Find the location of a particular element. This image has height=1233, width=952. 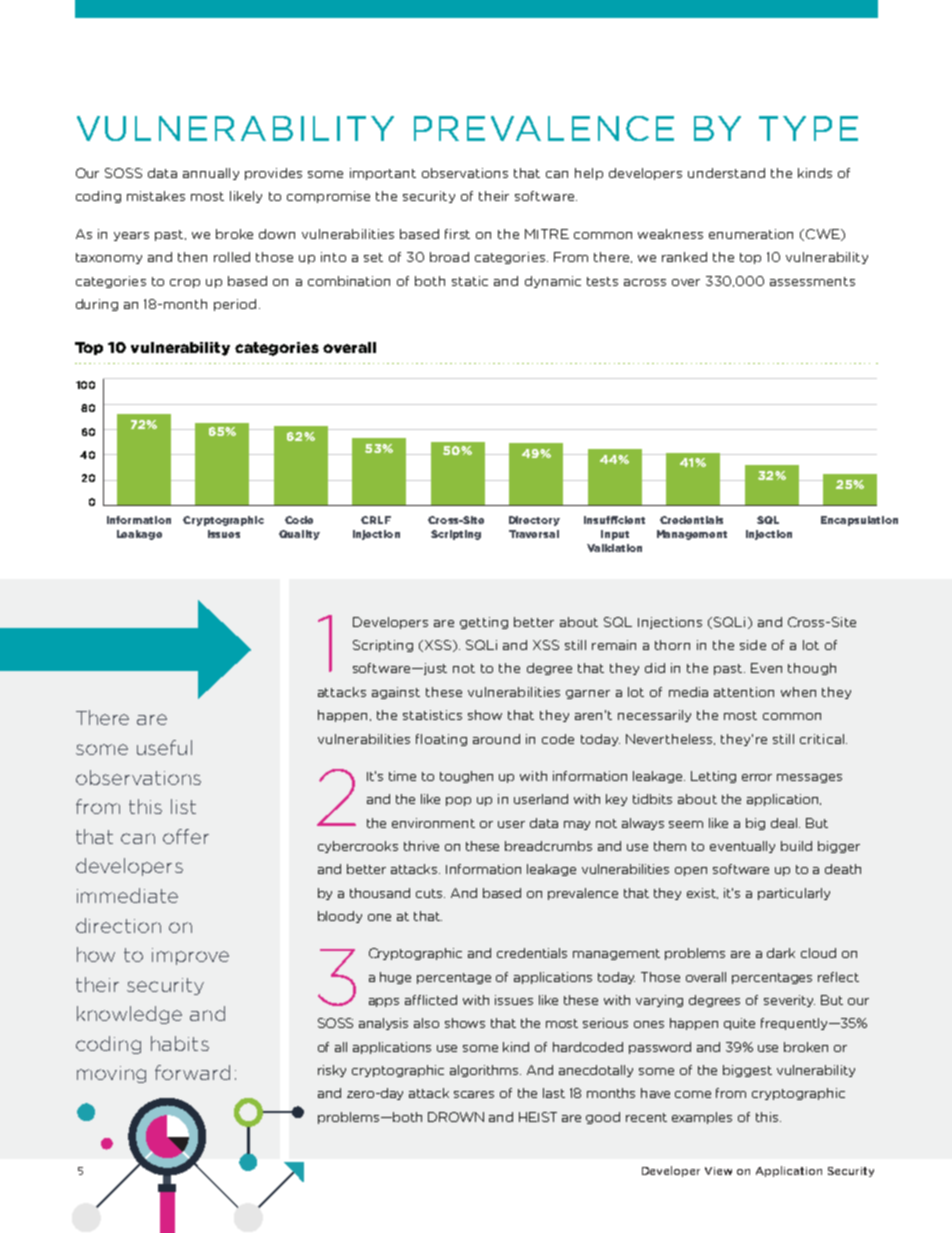

cuts is located at coordinates (430, 893).
